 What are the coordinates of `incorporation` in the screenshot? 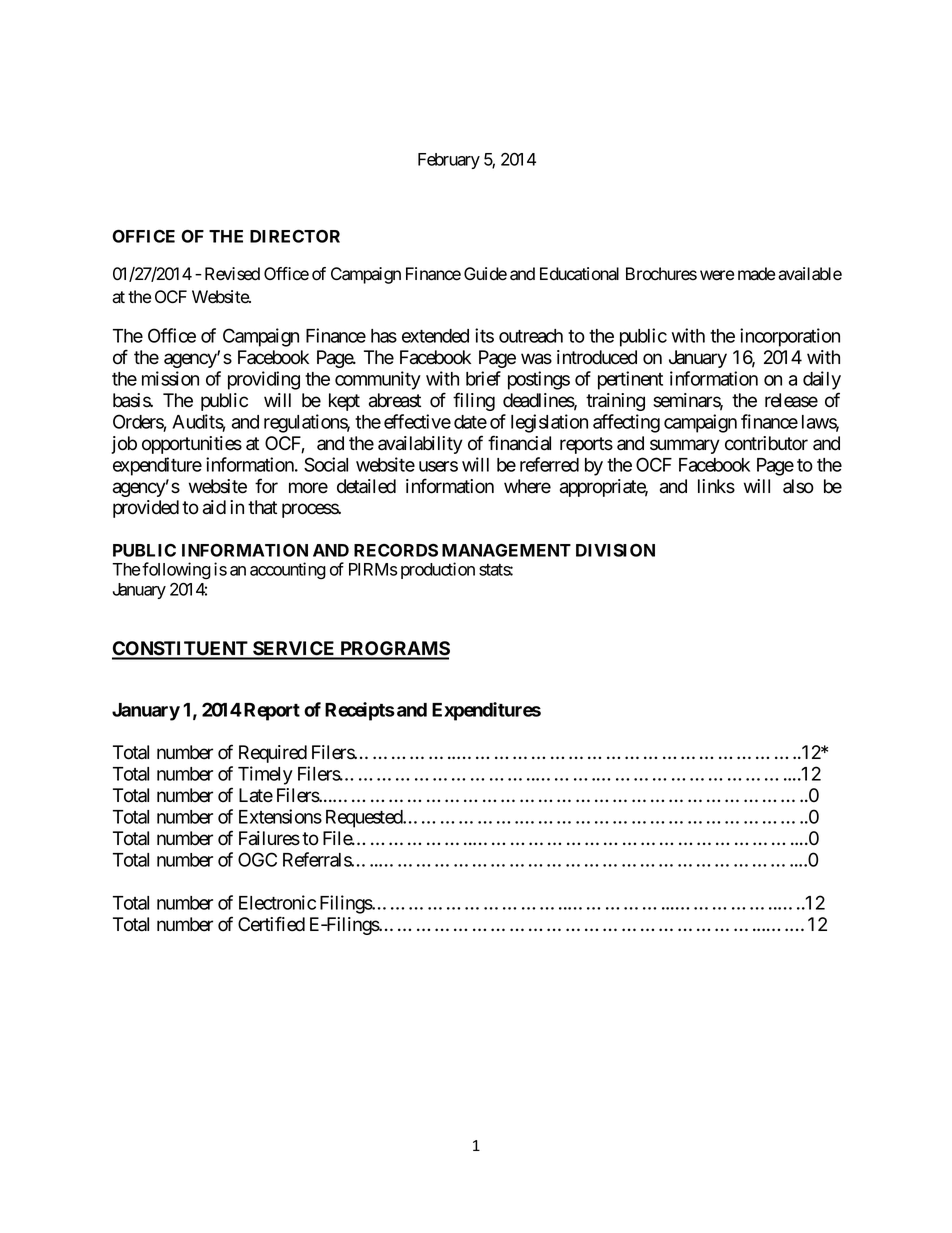 It's located at (790, 337).
